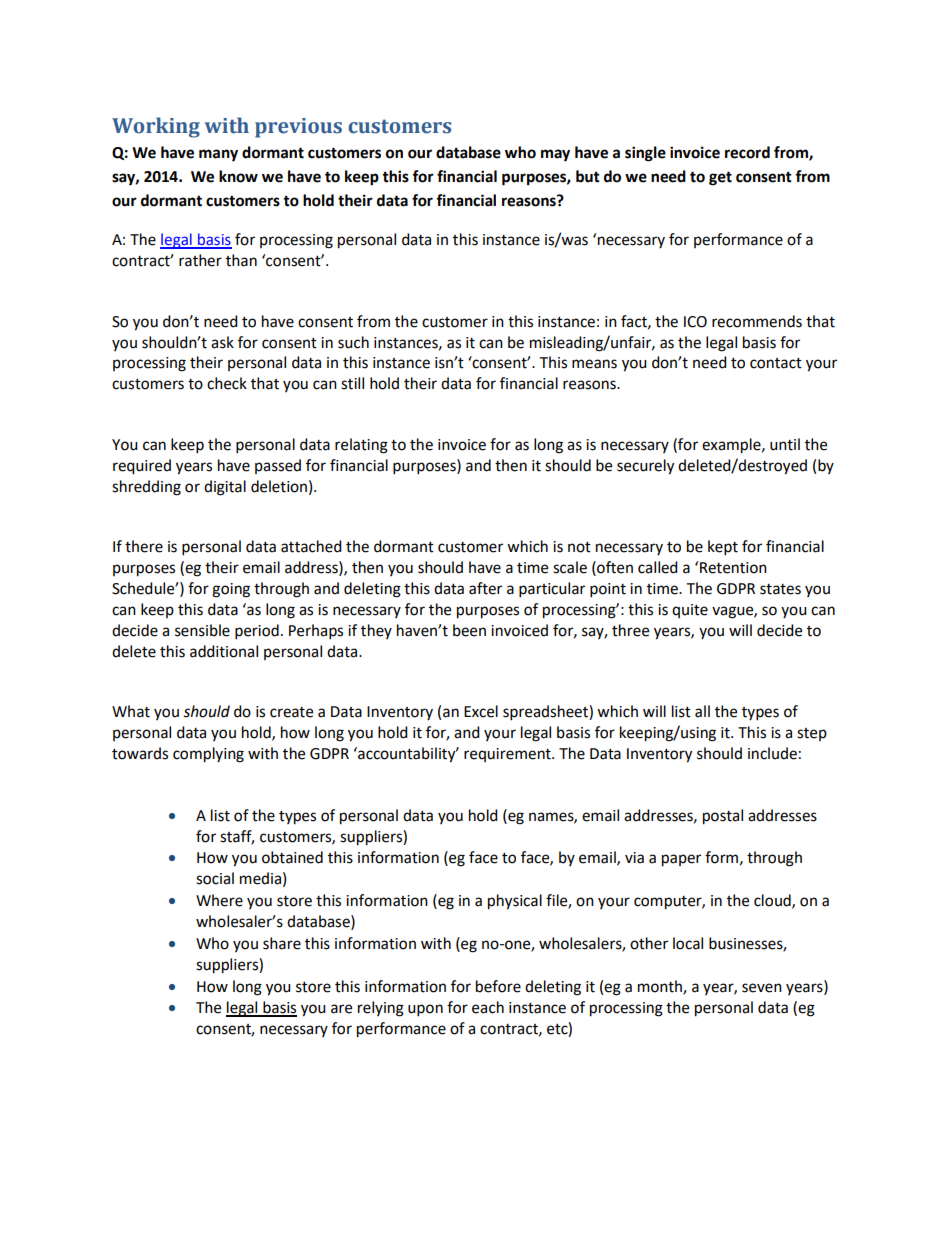  Describe the element at coordinates (282, 943) in the screenshot. I see `share` at that location.
